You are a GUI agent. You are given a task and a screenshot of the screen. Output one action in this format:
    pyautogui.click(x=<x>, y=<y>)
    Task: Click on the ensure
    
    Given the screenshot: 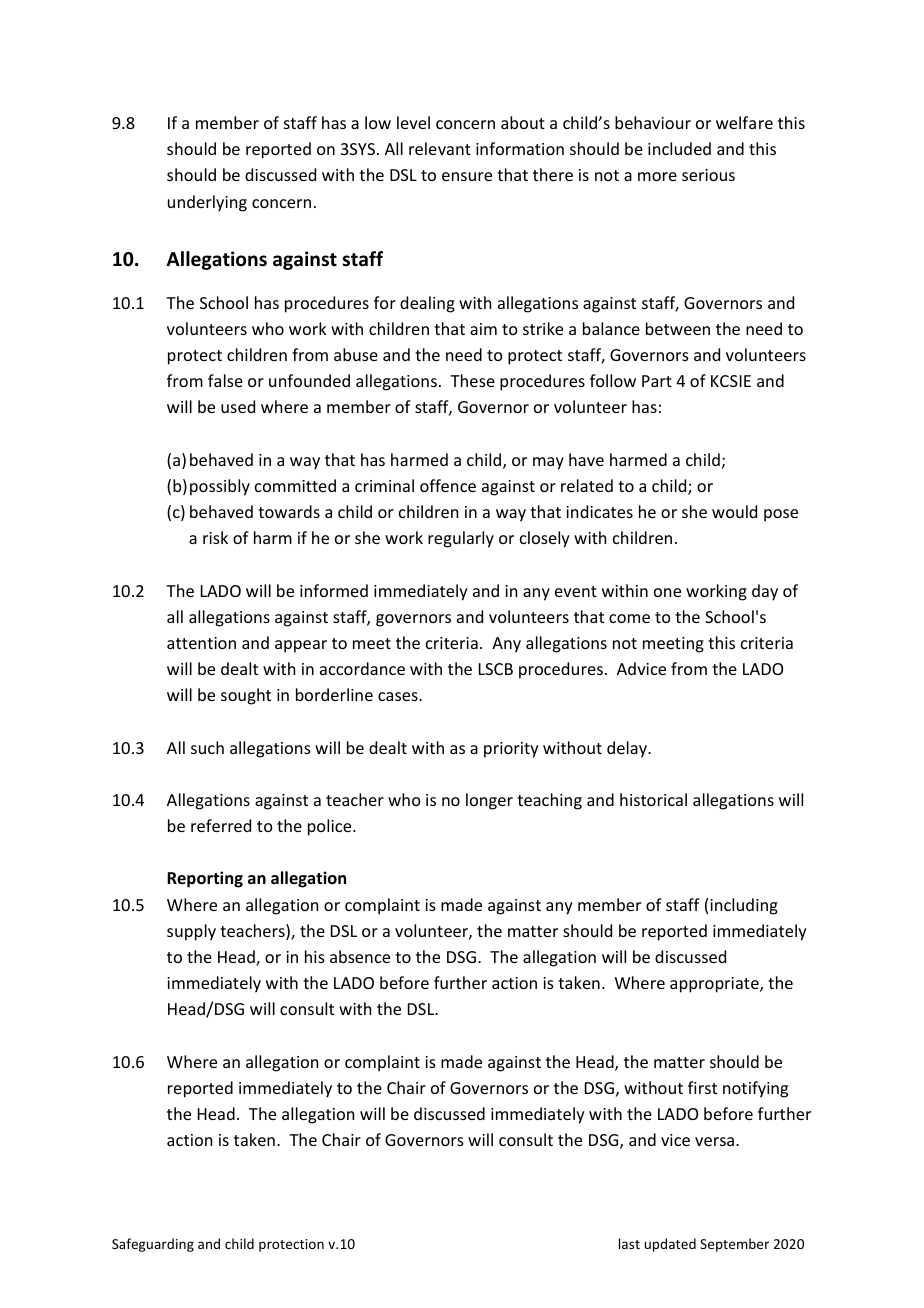 What is the action you would take?
    pyautogui.click(x=467, y=176)
